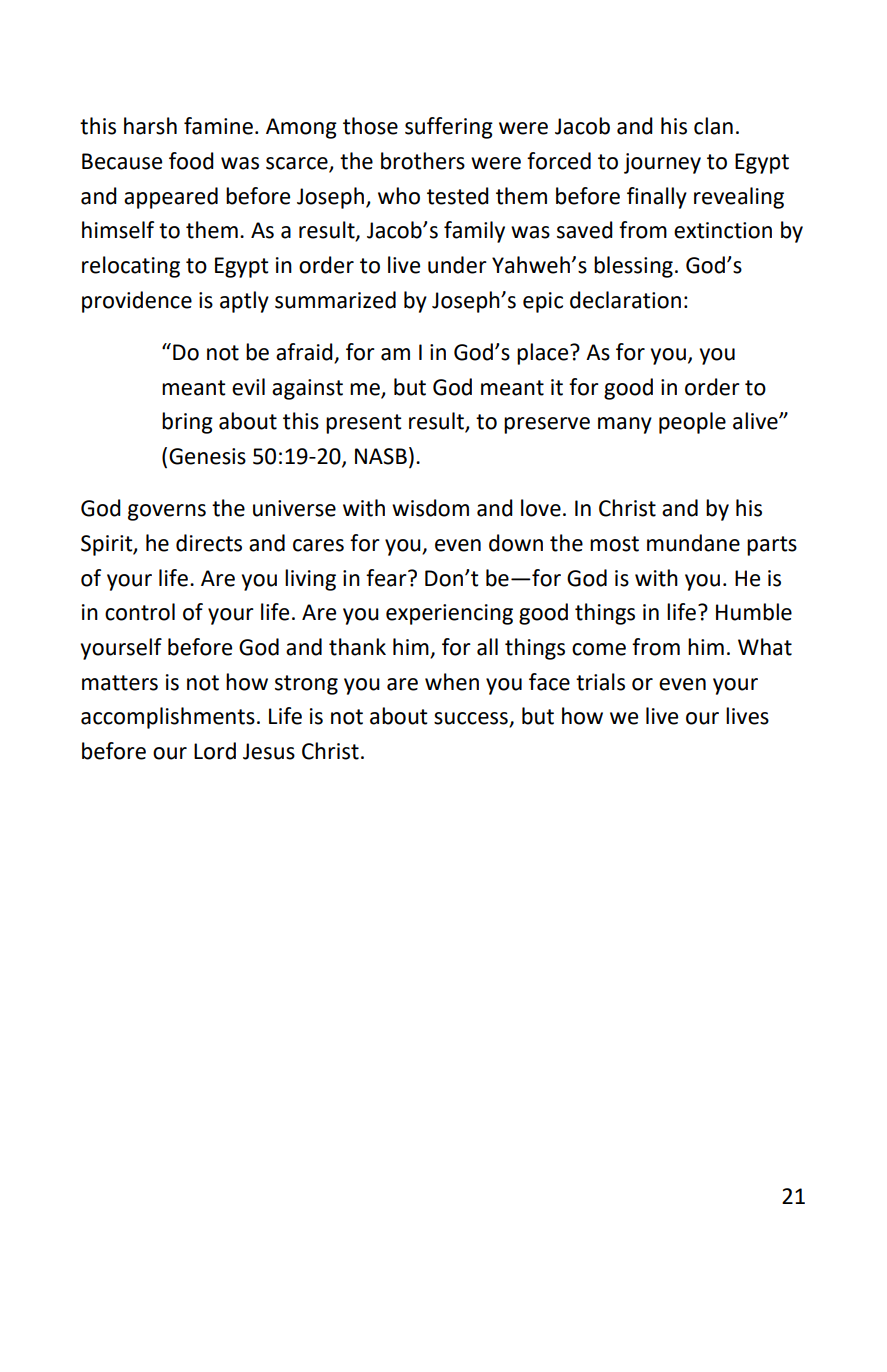 This image has width=887, height=1372. Describe the element at coordinates (457, 265) in the image. I see `under` at that location.
